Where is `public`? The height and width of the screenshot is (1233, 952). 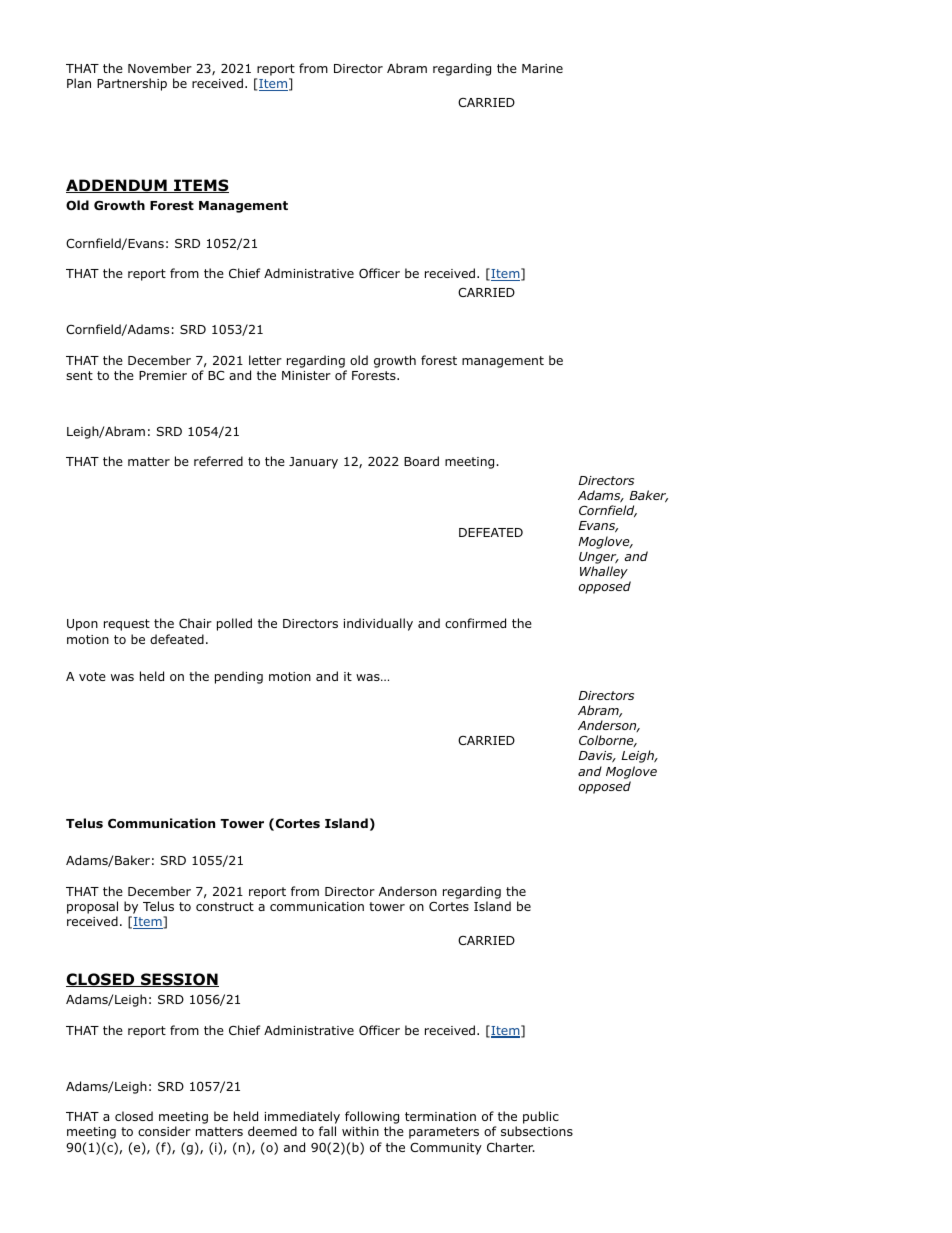
public is located at coordinates (541, 1117).
